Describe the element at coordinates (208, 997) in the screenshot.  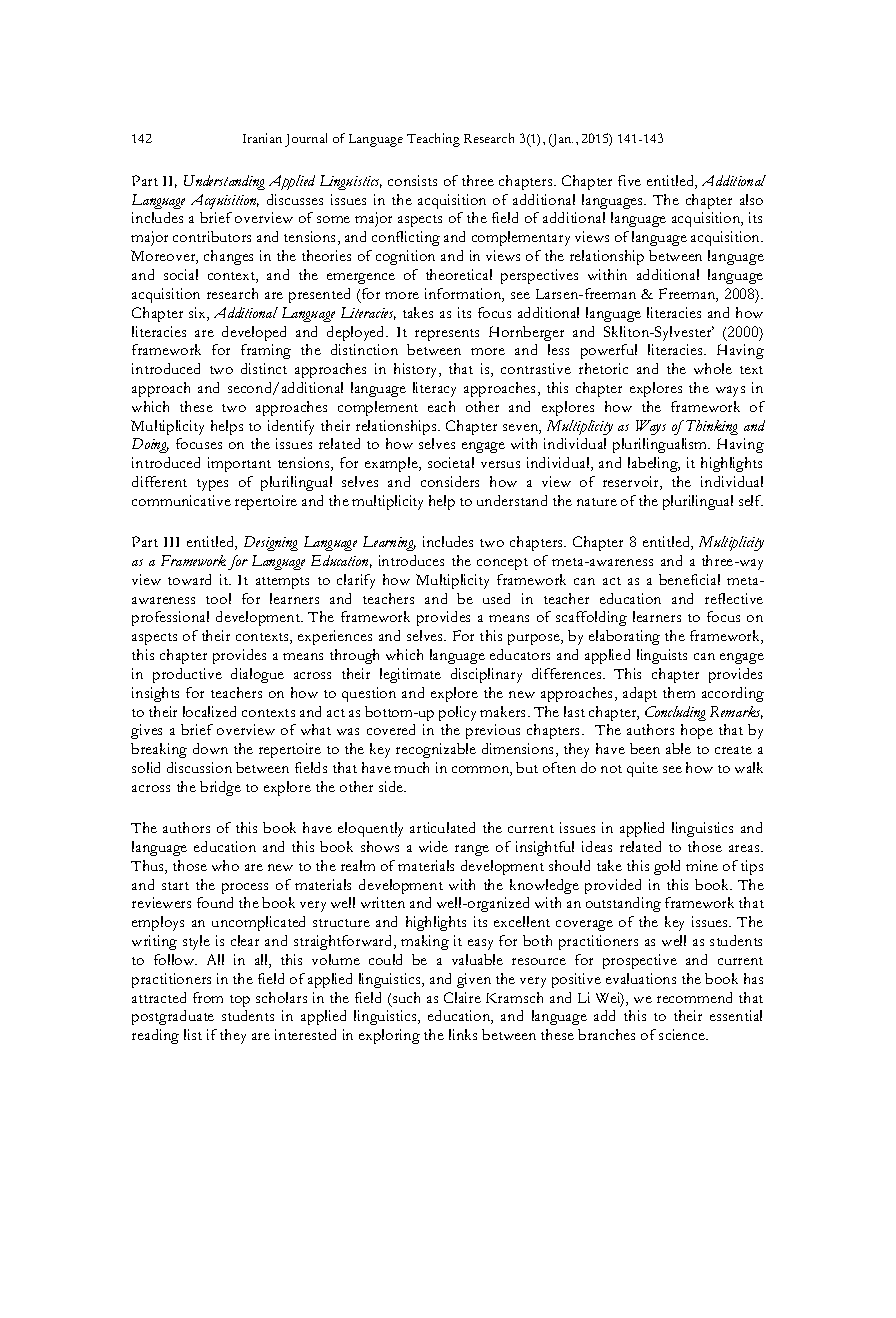
I see `from` at that location.
